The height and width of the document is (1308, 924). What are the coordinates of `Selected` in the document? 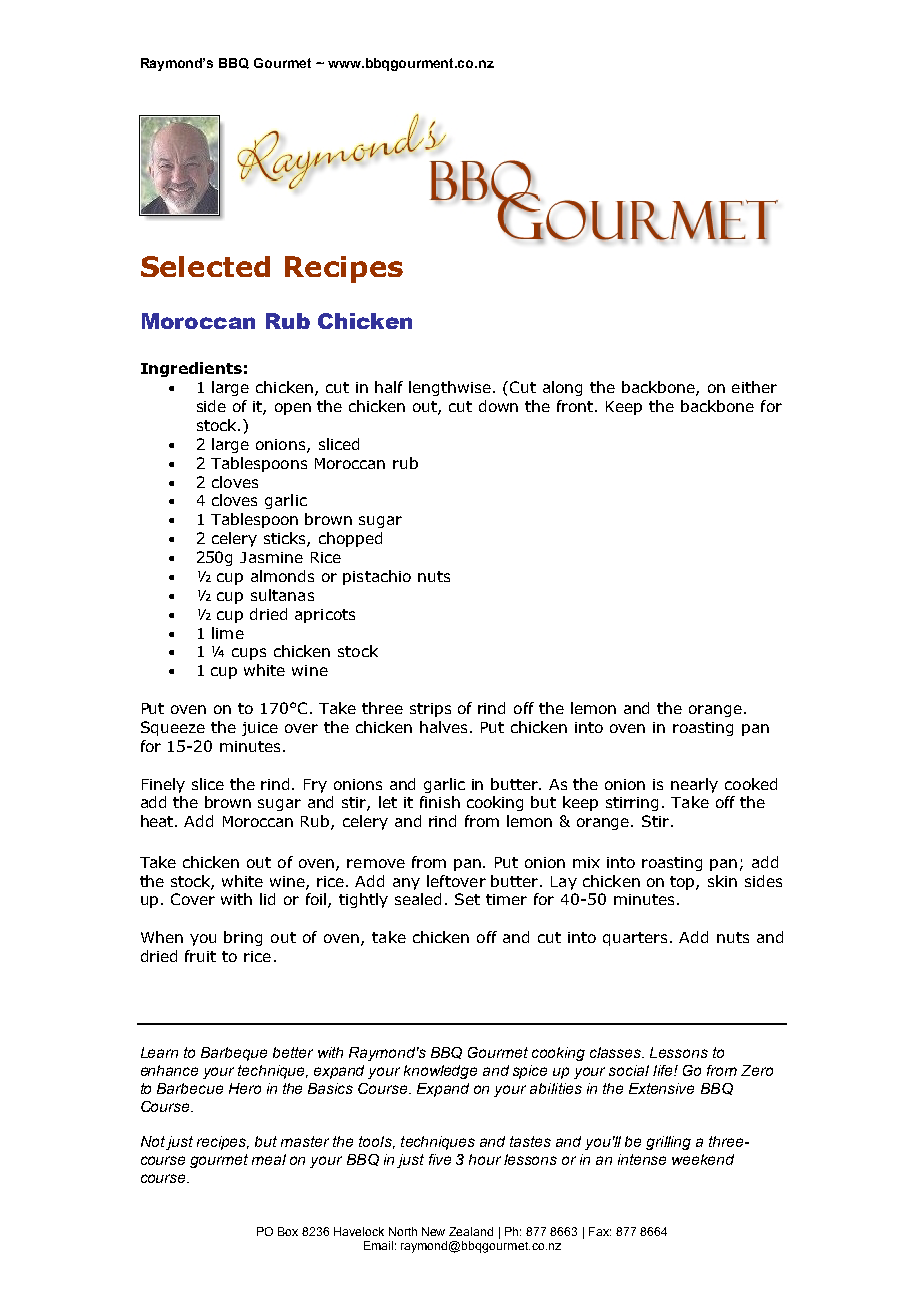 It's located at (205, 266).
